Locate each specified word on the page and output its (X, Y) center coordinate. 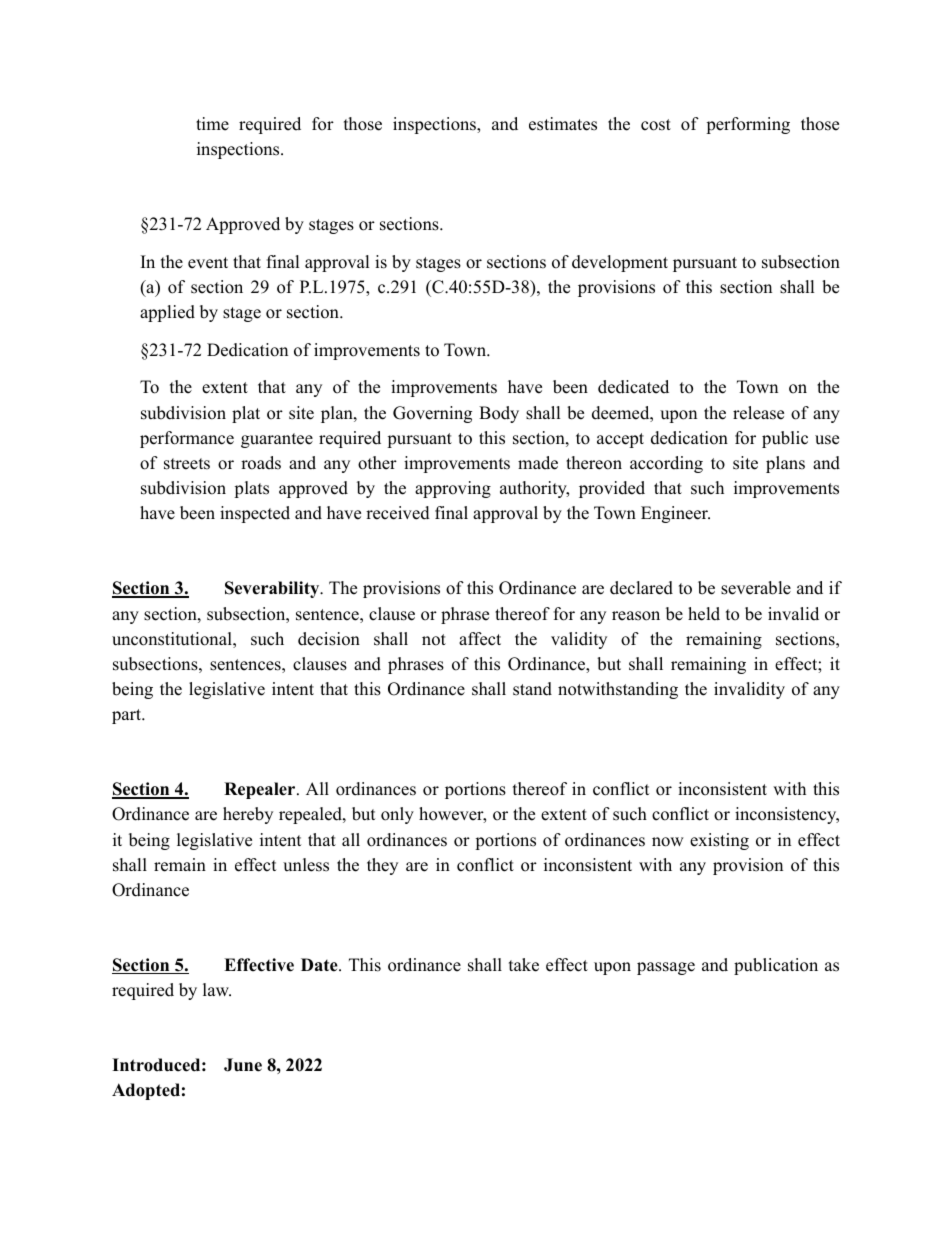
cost (656, 125)
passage (666, 968)
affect (480, 639)
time (212, 124)
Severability (273, 589)
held (704, 614)
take (524, 965)
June (243, 1065)
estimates (563, 124)
